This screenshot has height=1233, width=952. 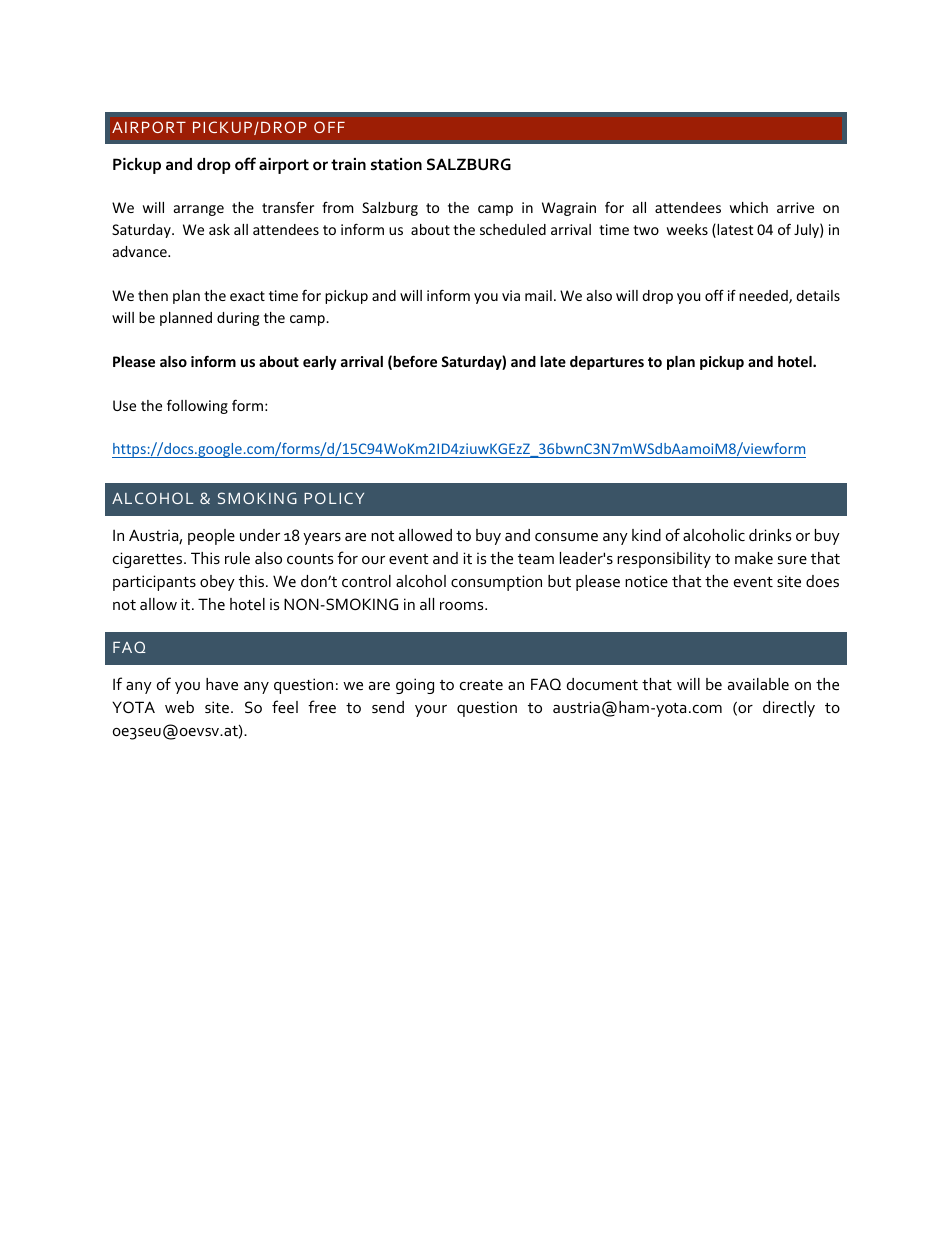 I want to click on create, so click(x=481, y=685).
